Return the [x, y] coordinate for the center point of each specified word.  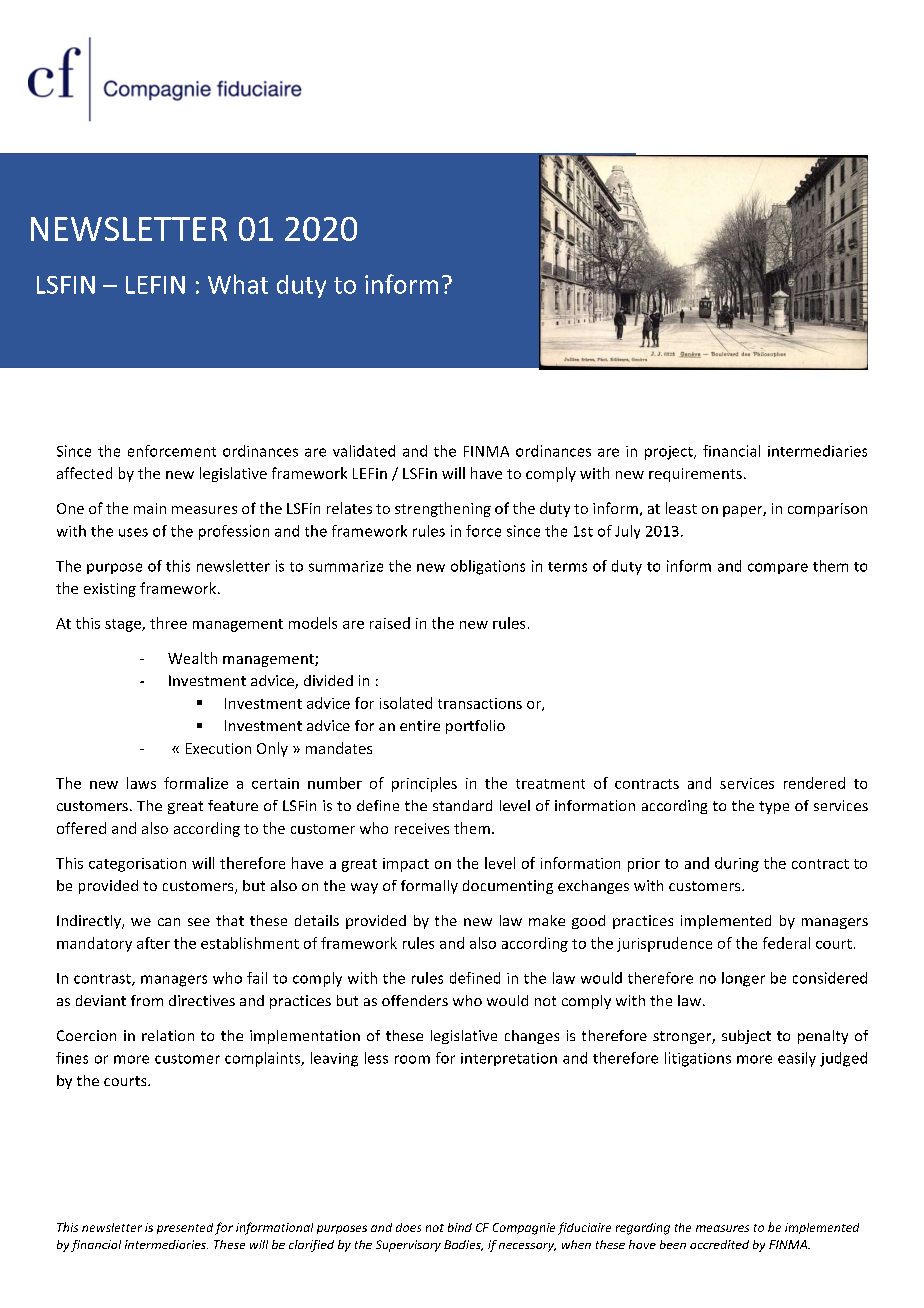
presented [185, 1228]
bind [460, 1227]
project [670, 453]
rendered [814, 783]
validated [364, 451]
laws [141, 783]
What [238, 284]
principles [424, 784]
